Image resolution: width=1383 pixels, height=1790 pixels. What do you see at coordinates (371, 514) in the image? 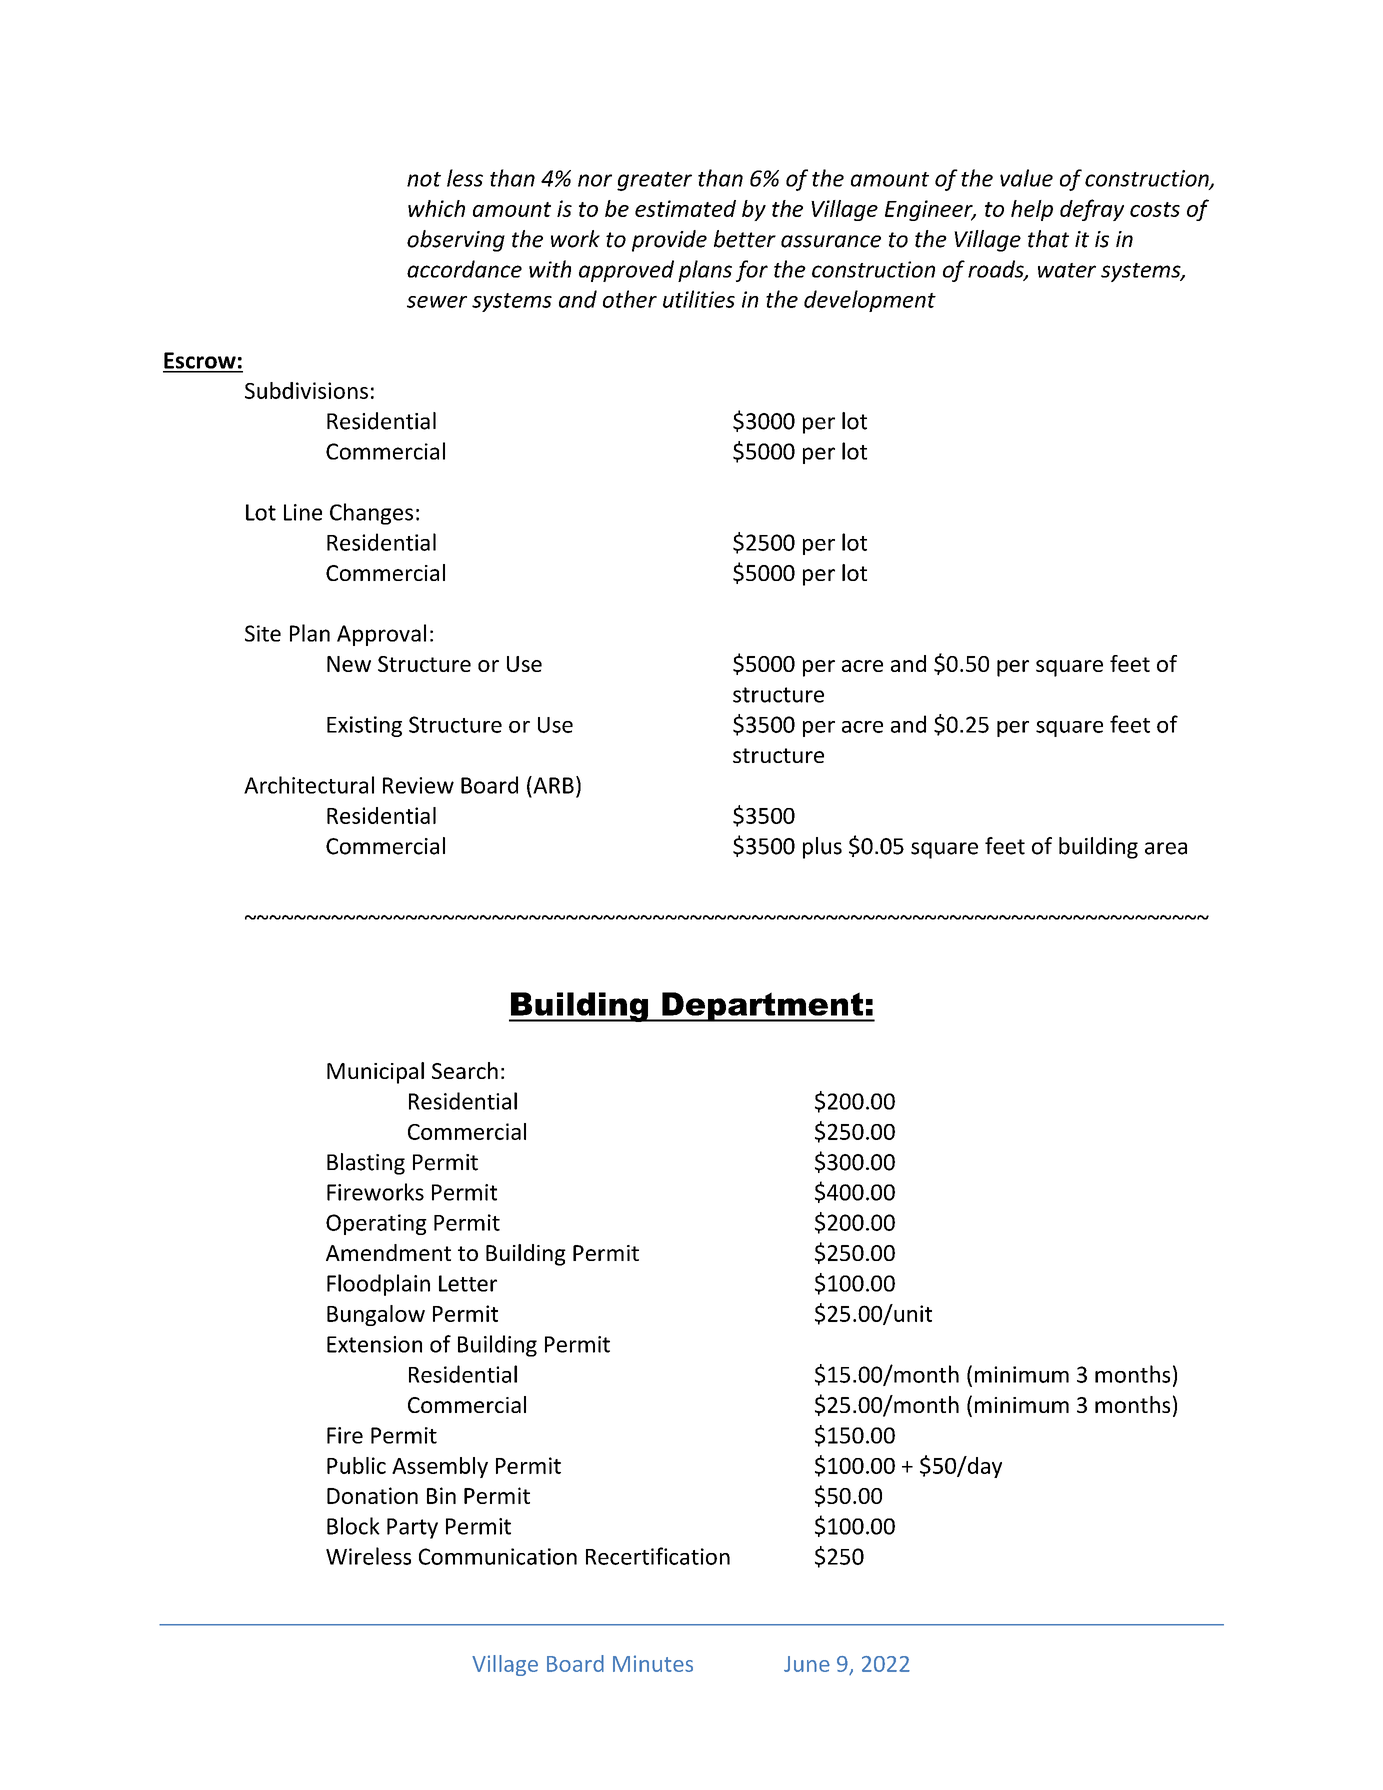
I see `Changes` at bounding box center [371, 514].
